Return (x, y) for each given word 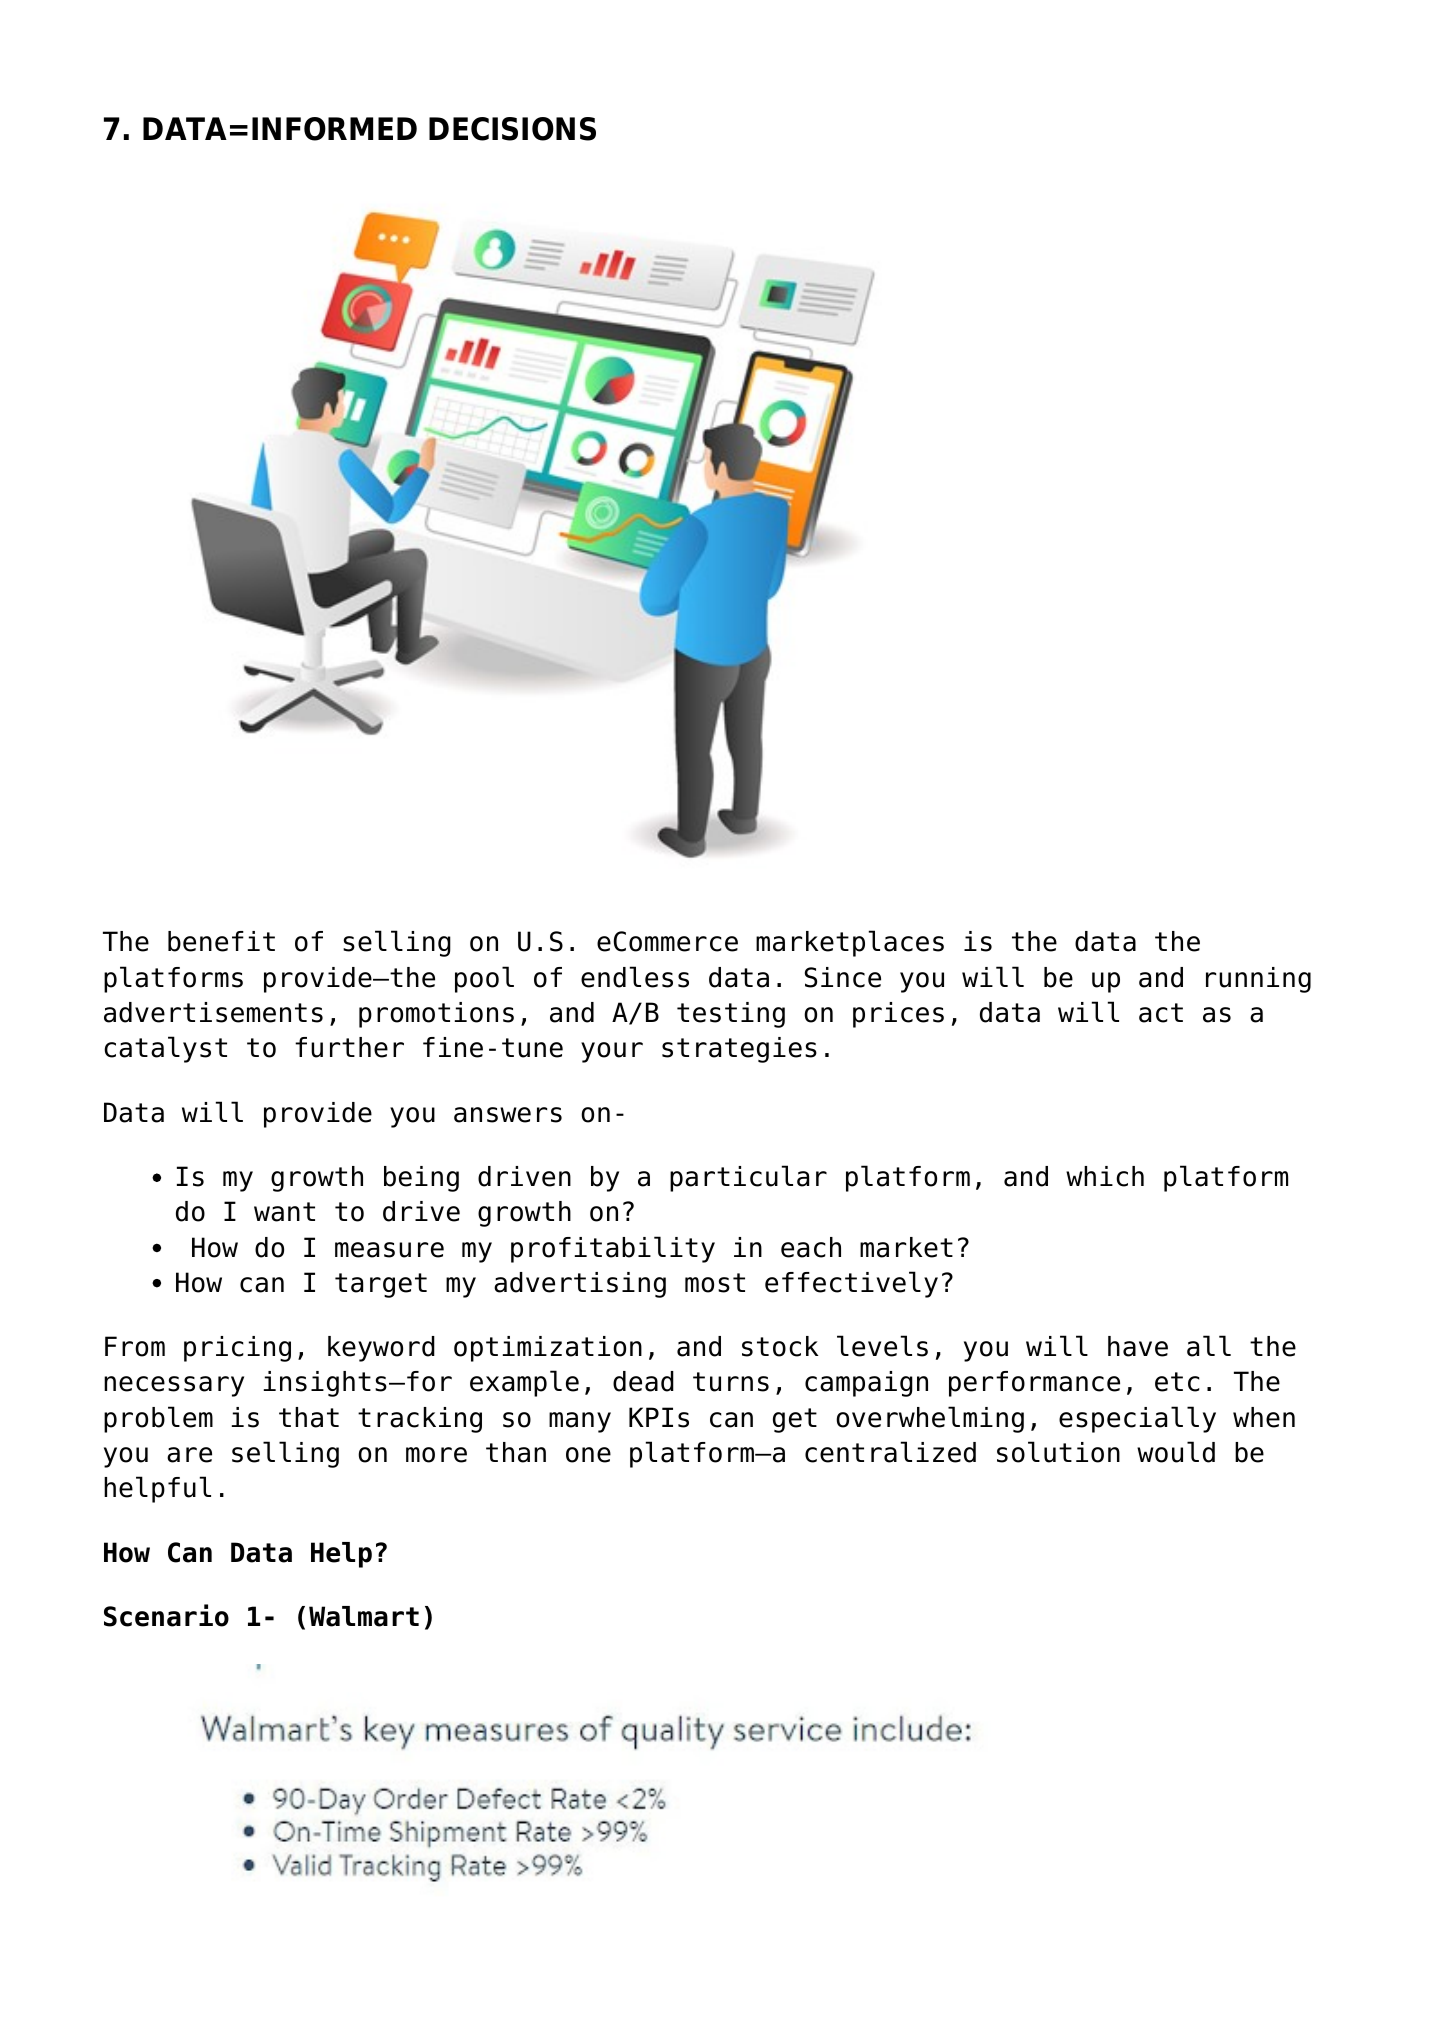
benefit (221, 941)
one (588, 1455)
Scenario (166, 1615)
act (1161, 1013)
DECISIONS (512, 129)
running (1258, 980)
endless (635, 977)
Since (843, 977)
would (1176, 1452)
